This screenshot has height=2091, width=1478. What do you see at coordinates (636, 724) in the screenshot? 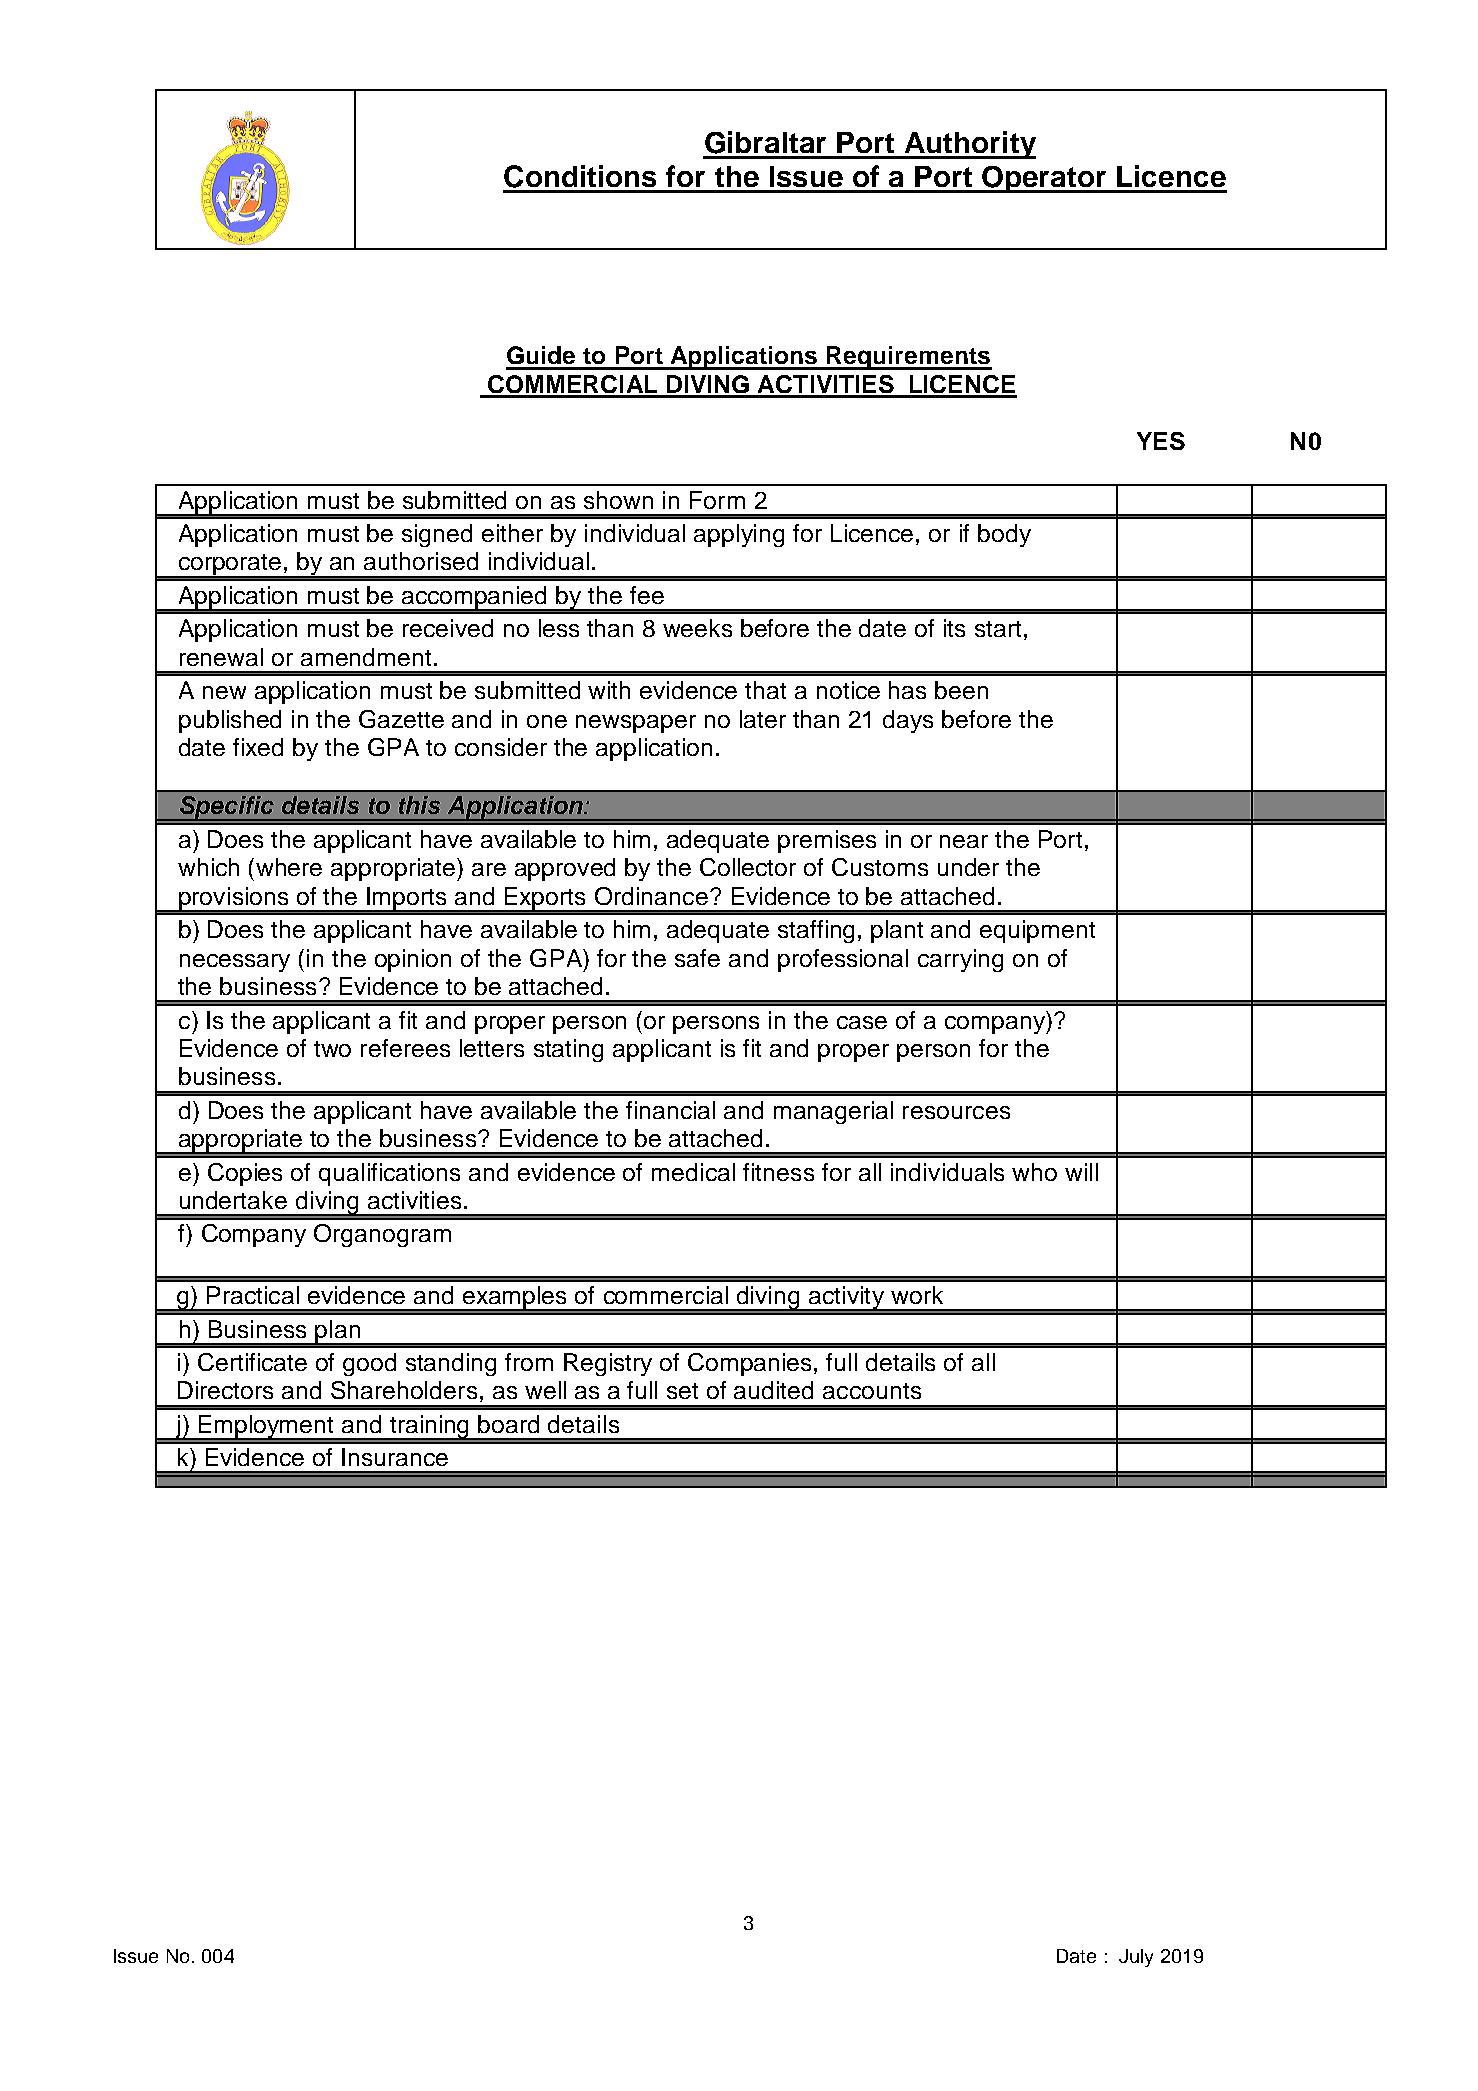
I see `newspaper` at bounding box center [636, 724].
